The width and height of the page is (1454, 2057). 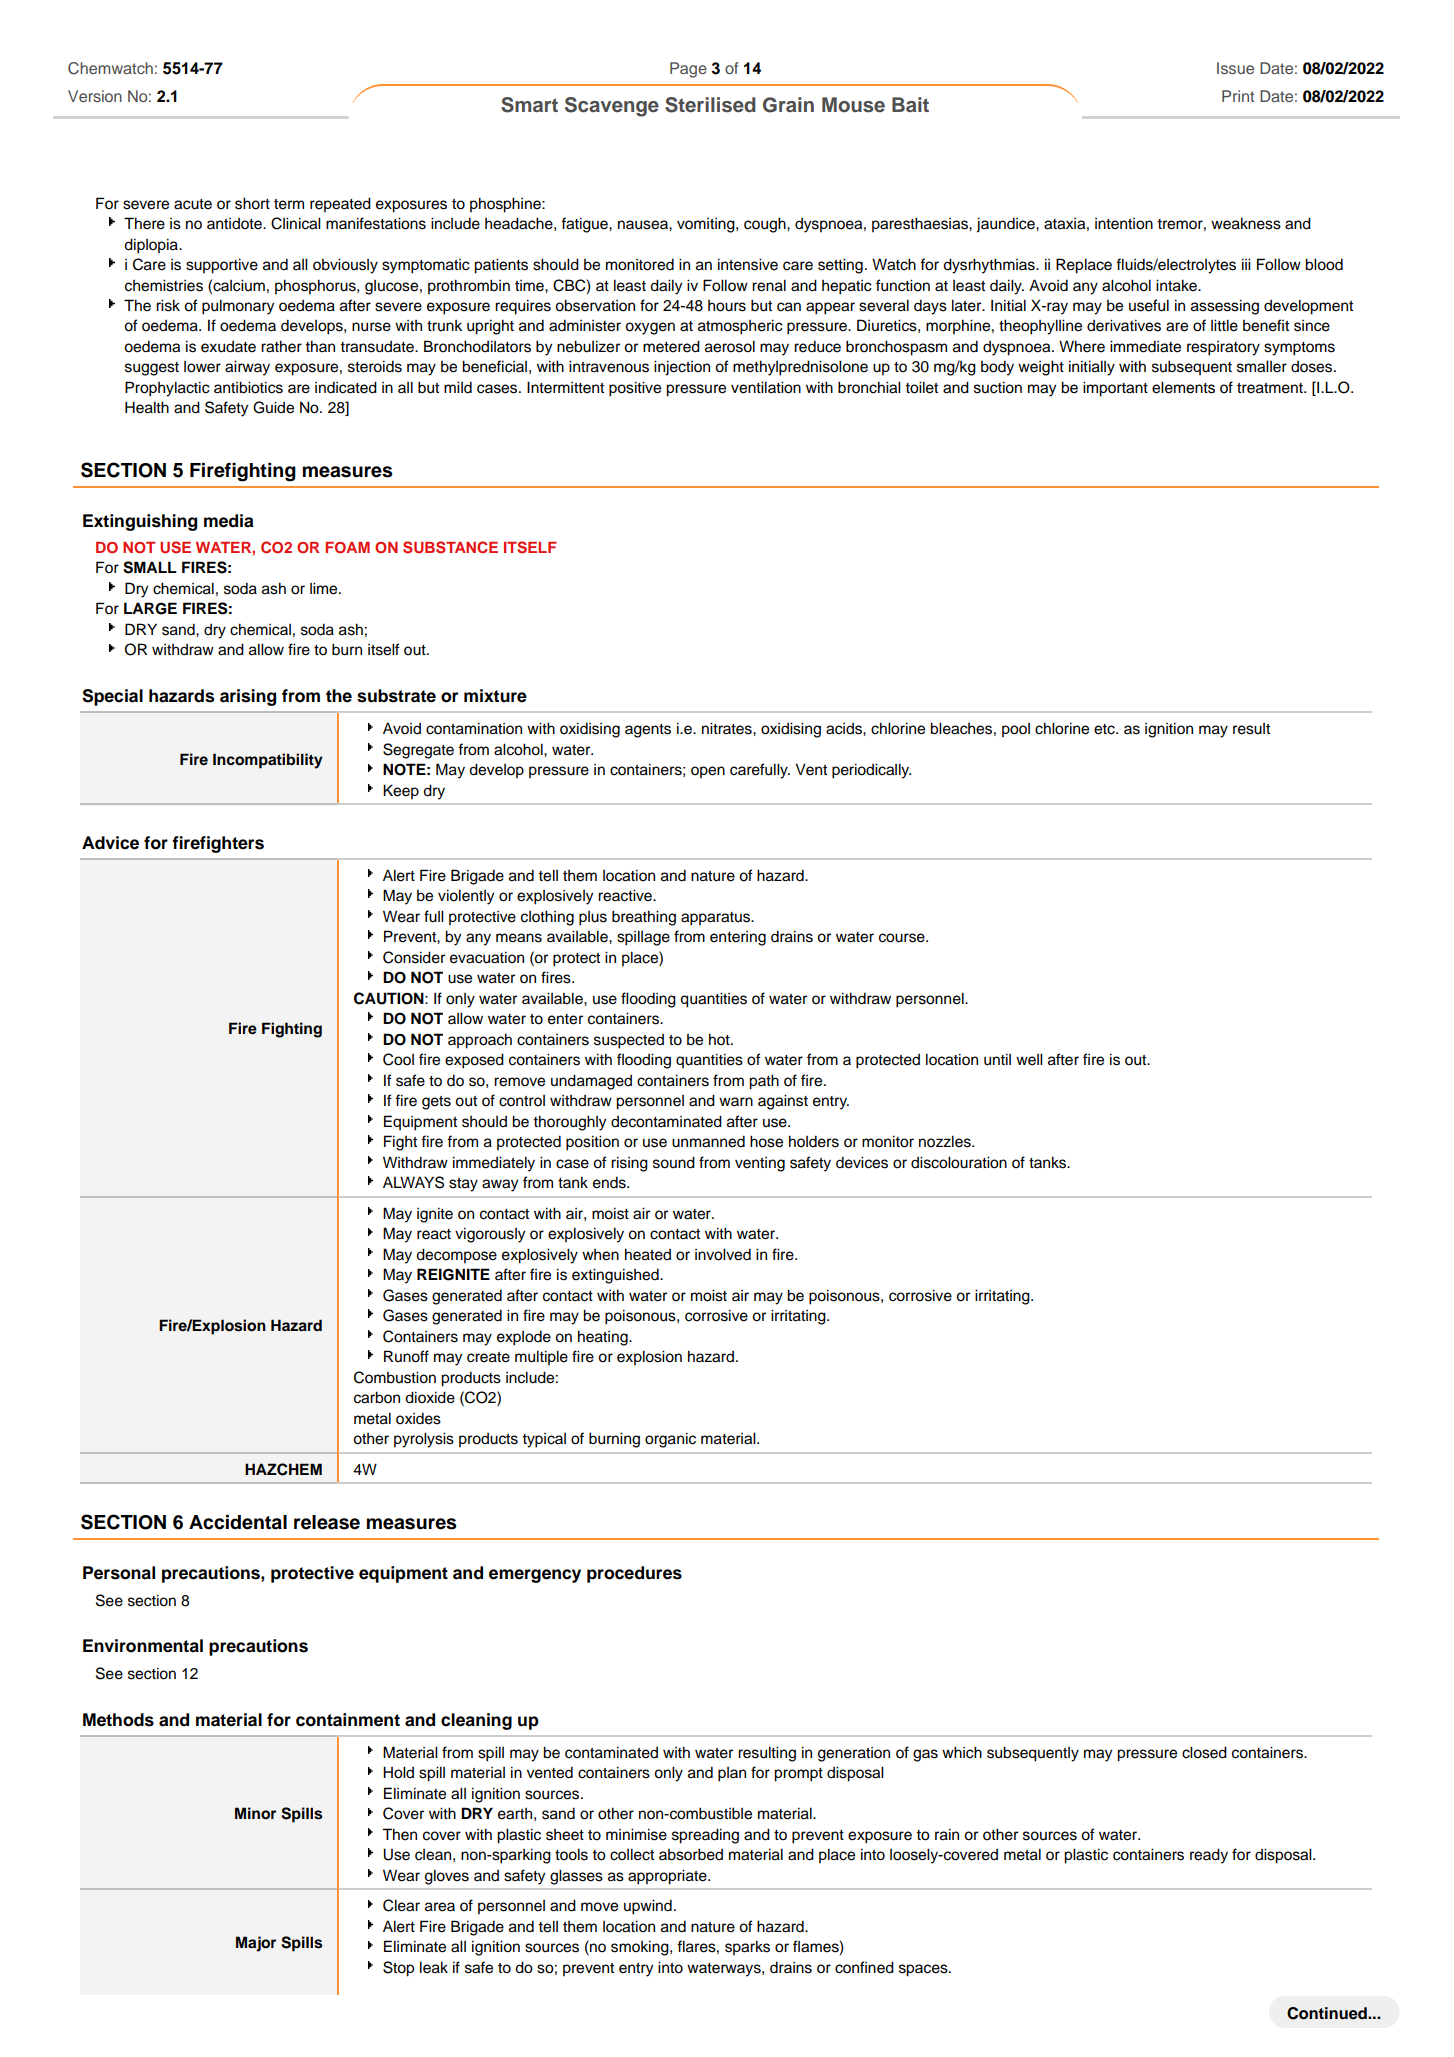 What do you see at coordinates (377, 1397) in the page?
I see `carbon` at bounding box center [377, 1397].
